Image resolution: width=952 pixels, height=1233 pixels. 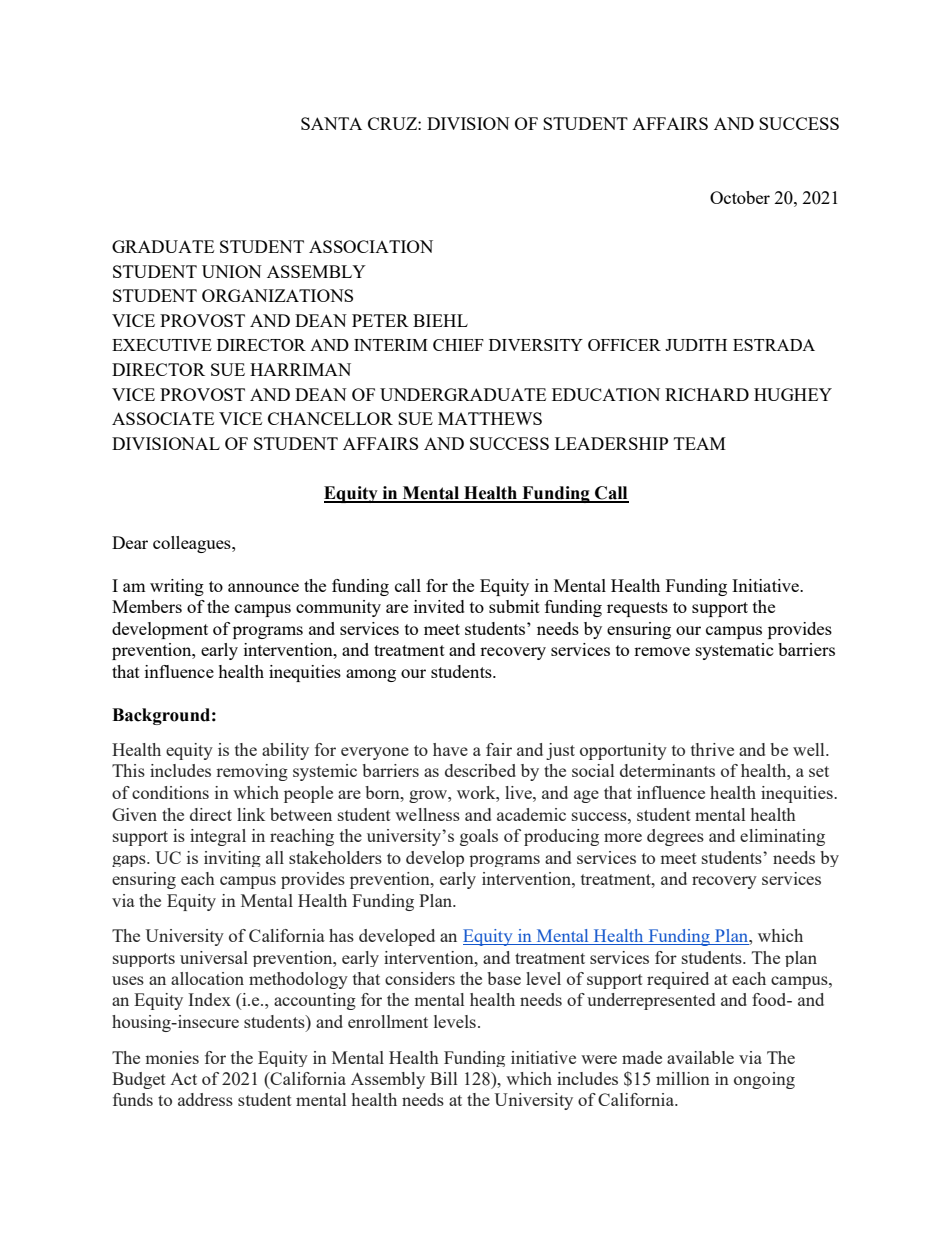 What do you see at coordinates (371, 246) in the screenshot?
I see `ASSOCIATION` at bounding box center [371, 246].
